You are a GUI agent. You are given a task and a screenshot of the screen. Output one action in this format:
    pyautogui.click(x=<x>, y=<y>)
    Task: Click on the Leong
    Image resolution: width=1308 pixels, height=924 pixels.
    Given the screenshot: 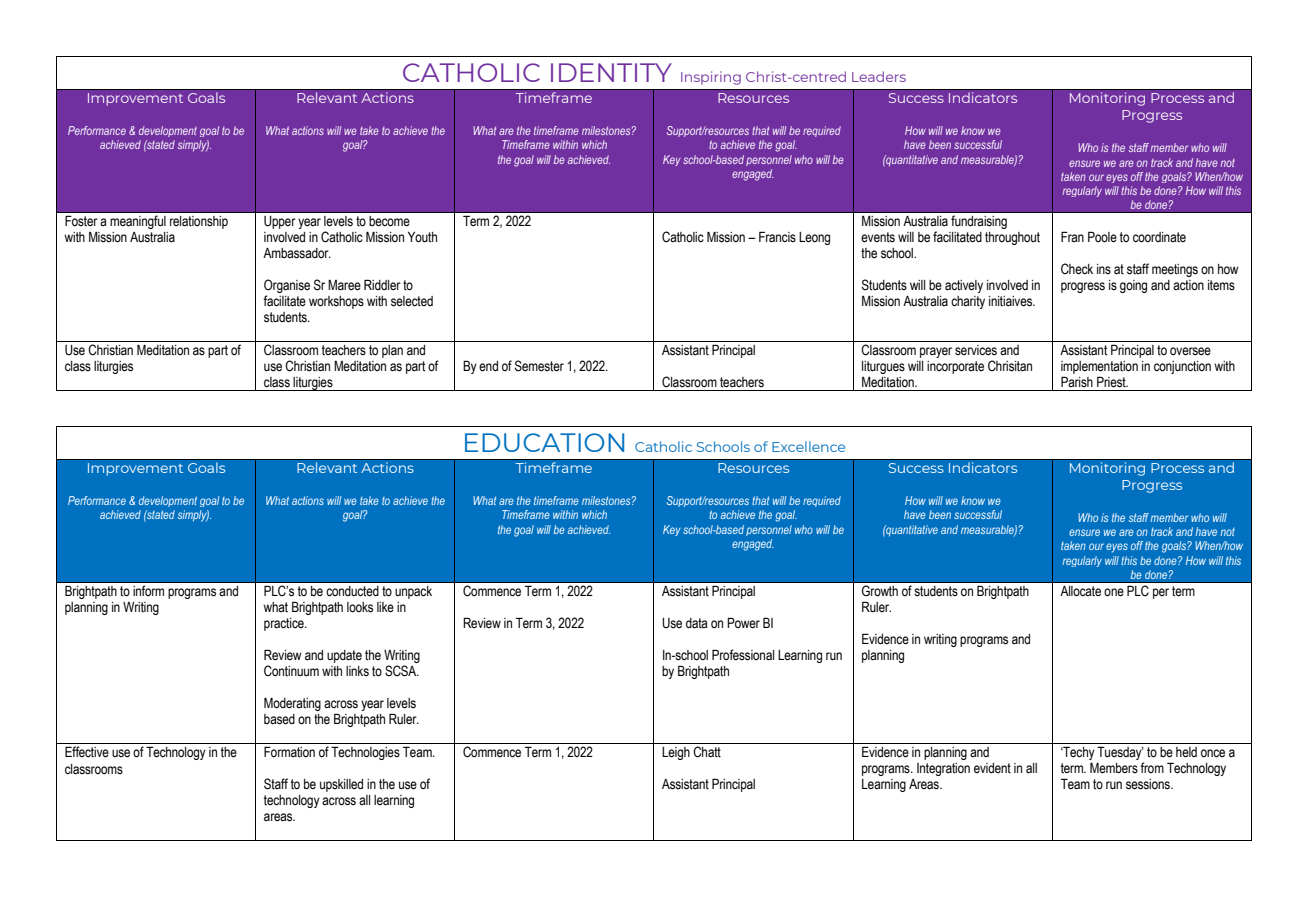 What is the action you would take?
    pyautogui.click(x=814, y=238)
